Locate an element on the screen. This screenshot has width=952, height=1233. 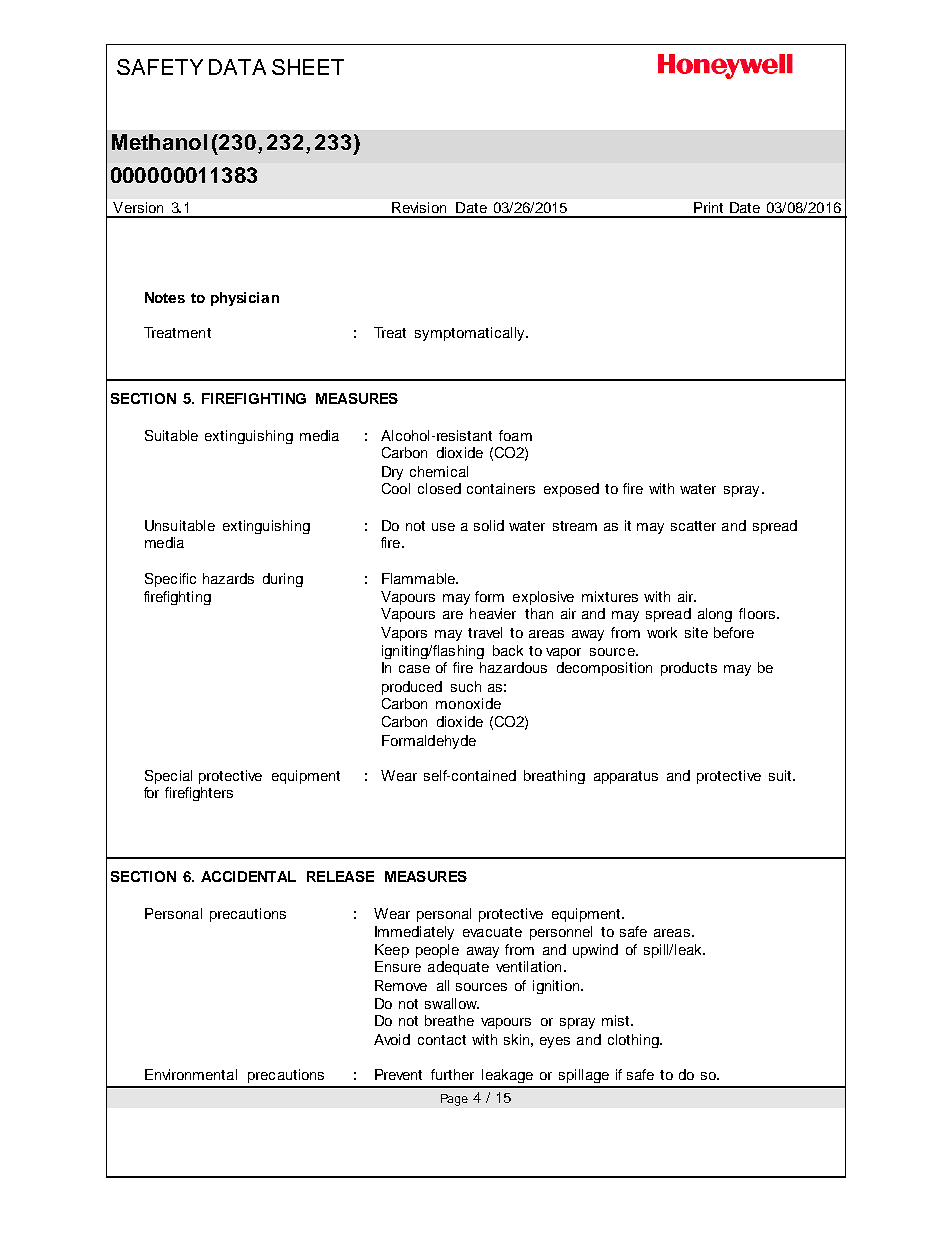
clothing is located at coordinates (634, 1041).
